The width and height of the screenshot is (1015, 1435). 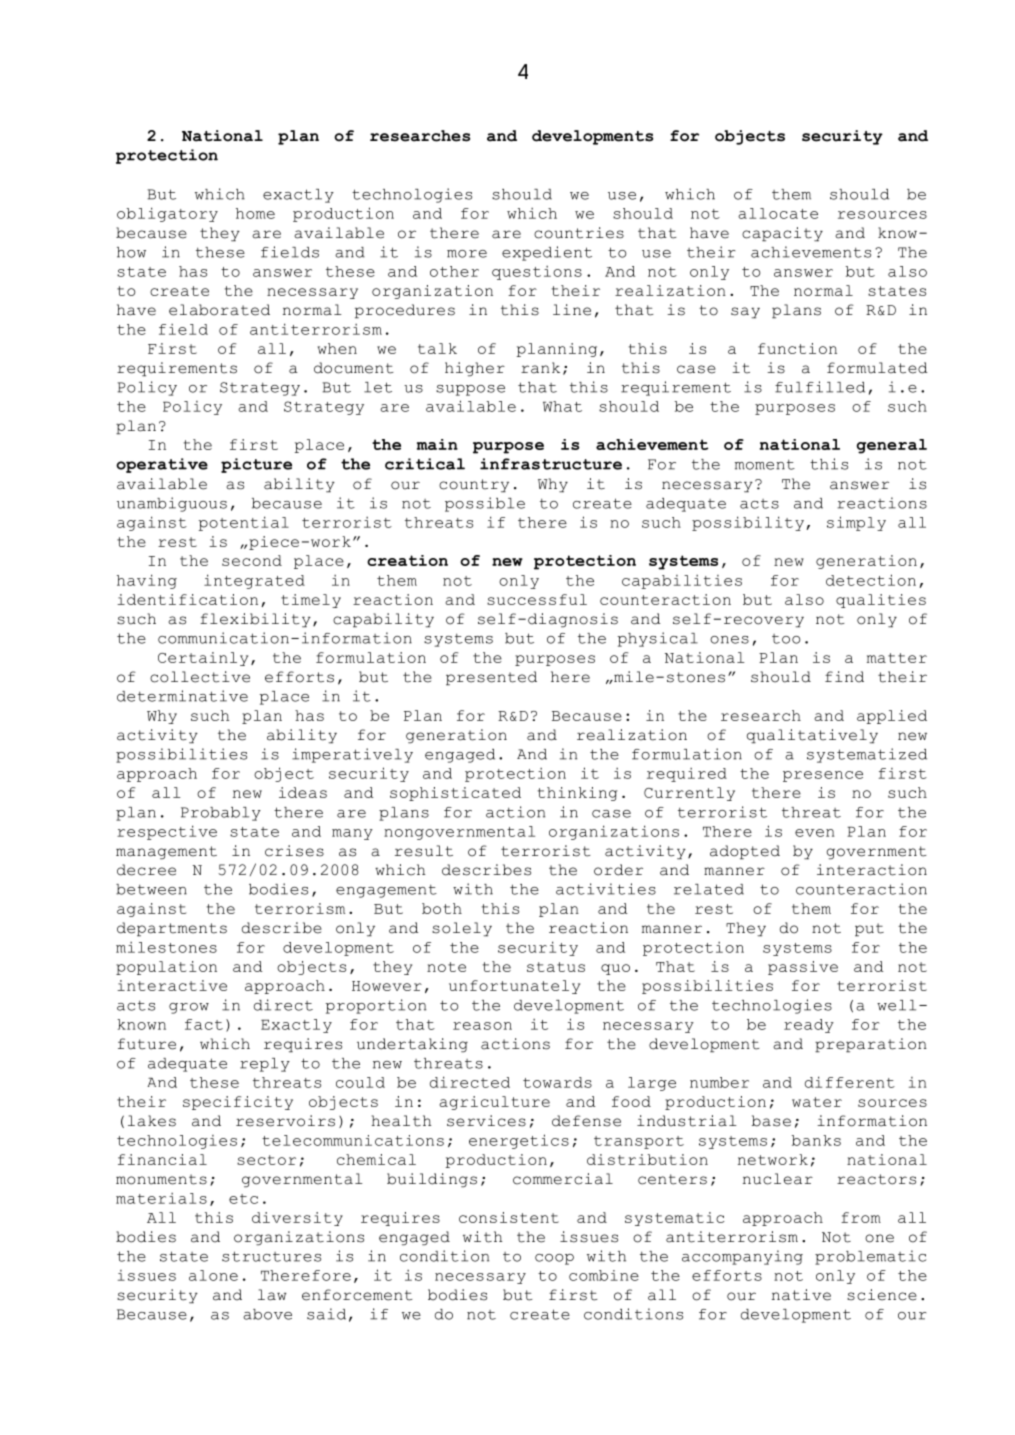 What do you see at coordinates (817, 1102) in the screenshot?
I see `water` at bounding box center [817, 1102].
